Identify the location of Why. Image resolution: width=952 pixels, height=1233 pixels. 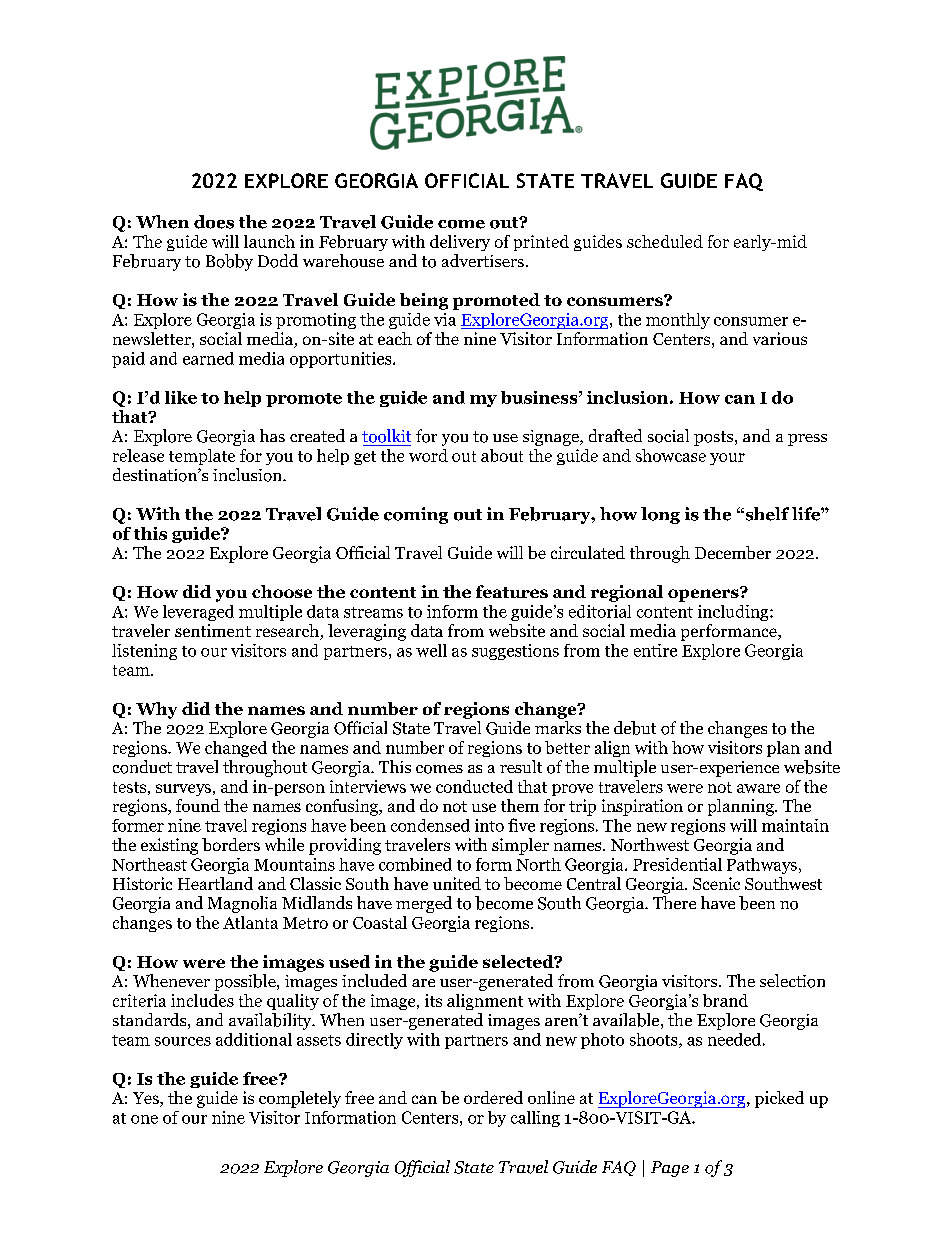
(156, 710).
